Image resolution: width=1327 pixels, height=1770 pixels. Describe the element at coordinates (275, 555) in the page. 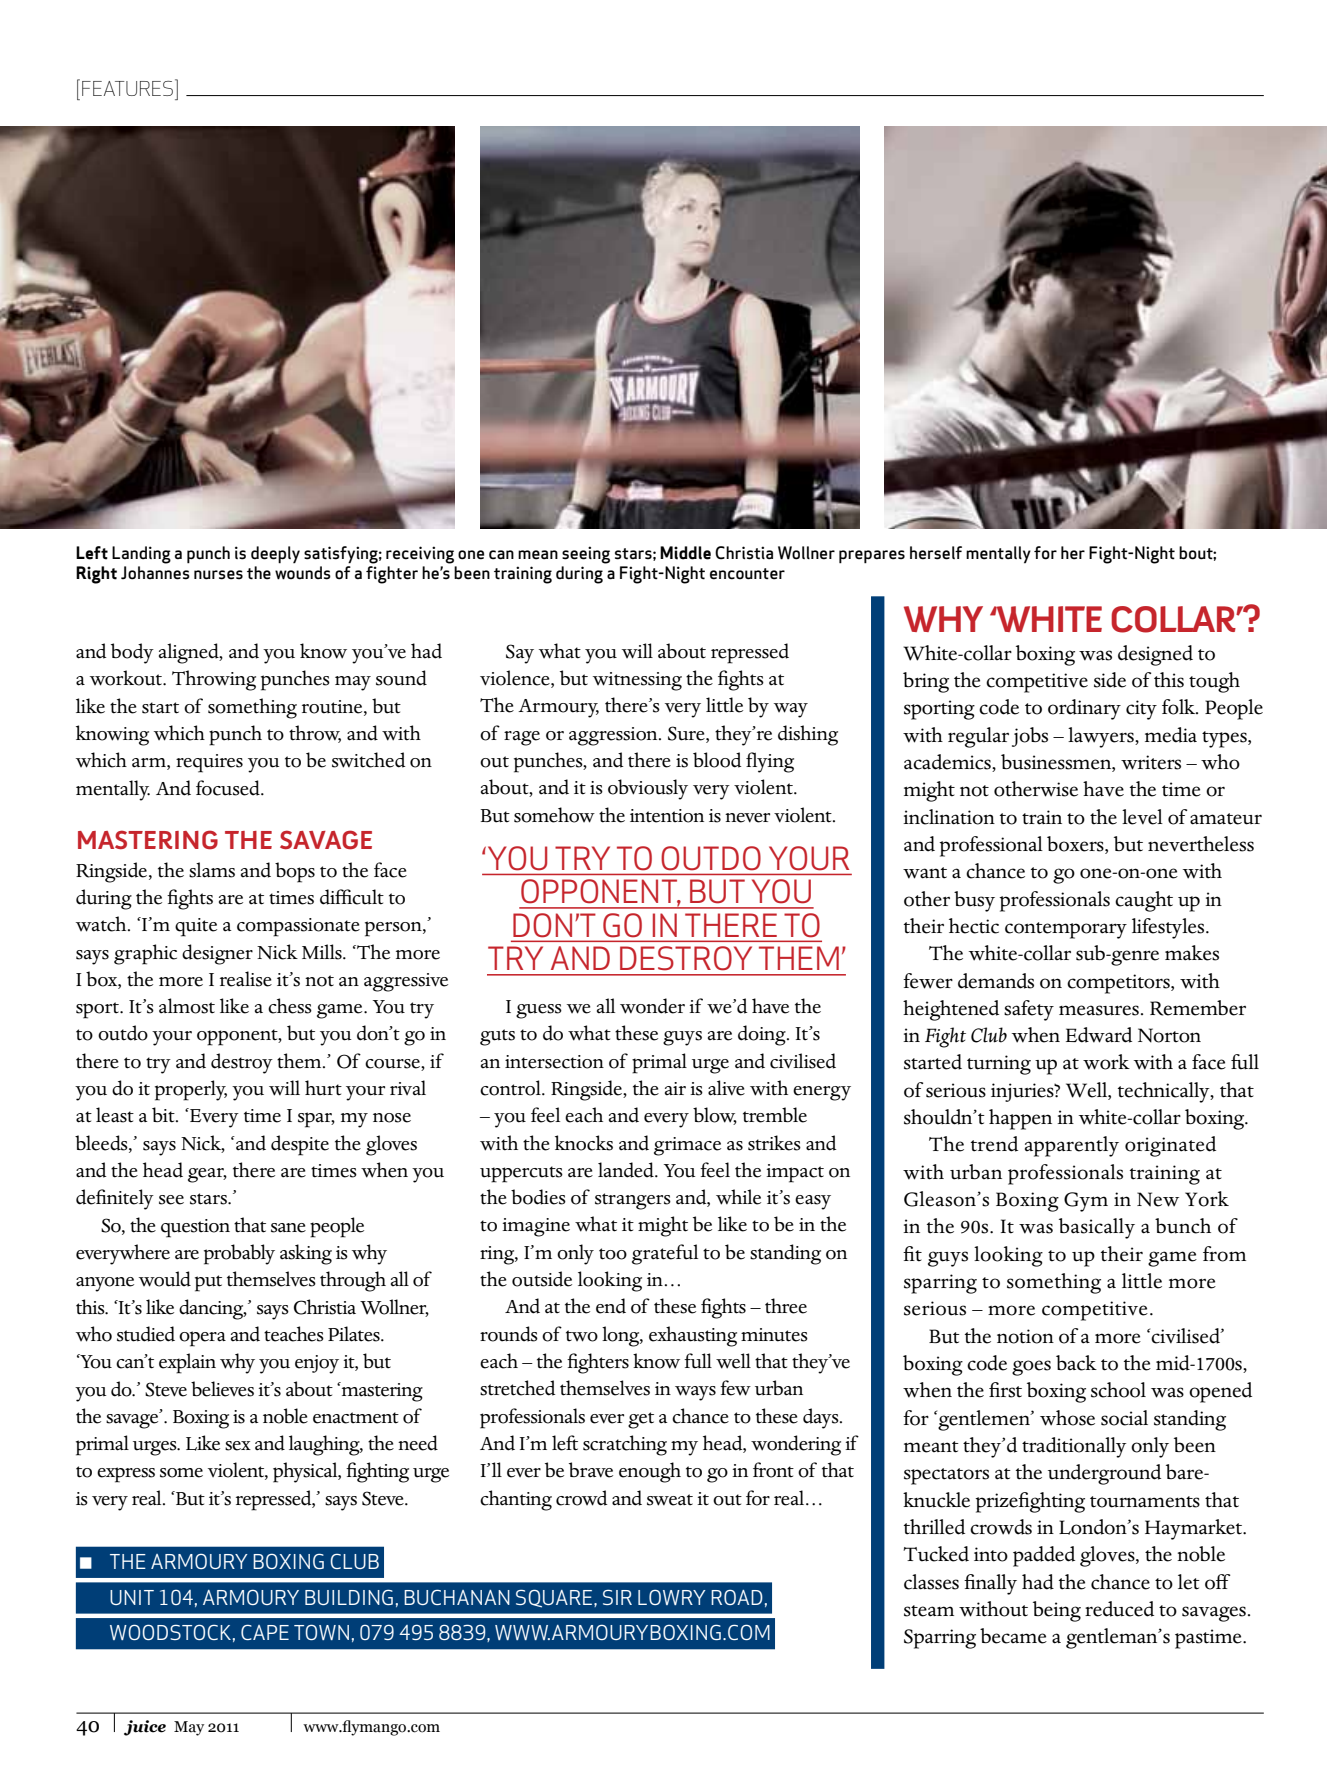

I see `deeply` at that location.
